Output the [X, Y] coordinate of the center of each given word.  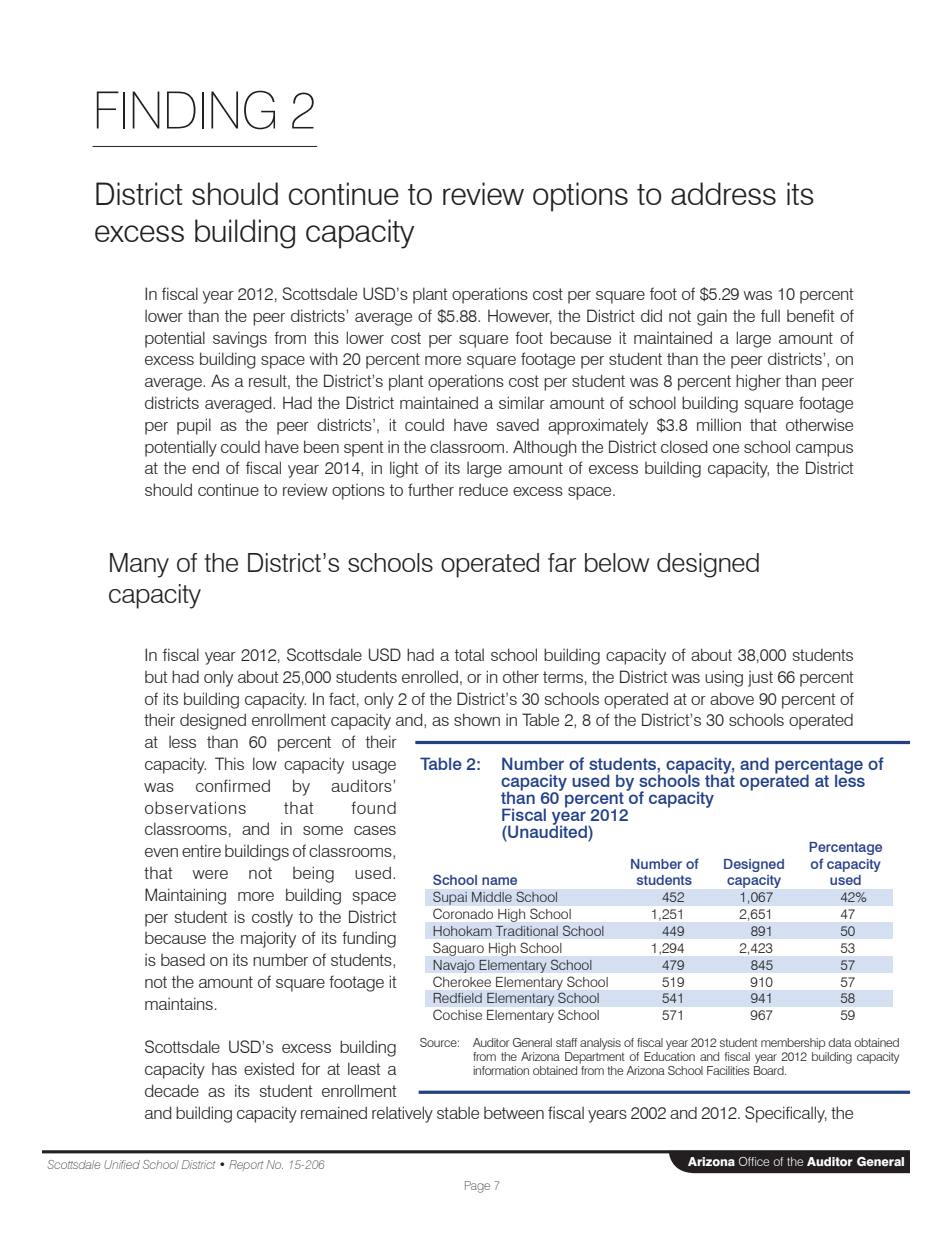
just [760, 679]
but [156, 677]
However [520, 316]
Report [246, 1165]
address [723, 193]
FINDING [186, 110]
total [469, 655]
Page [477, 1187]
